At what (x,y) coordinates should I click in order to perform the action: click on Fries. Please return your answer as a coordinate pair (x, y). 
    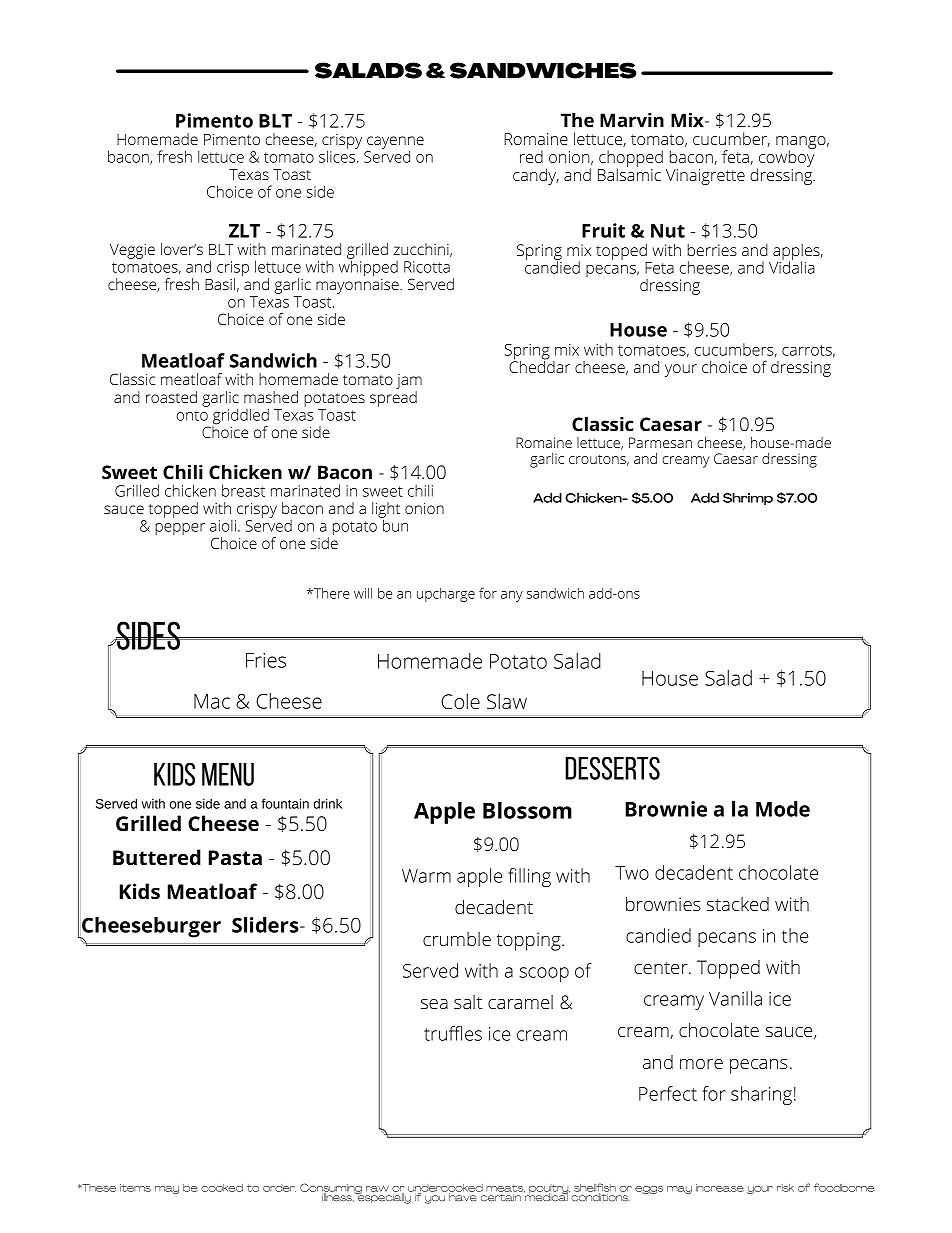
    Looking at the image, I should click on (266, 660).
